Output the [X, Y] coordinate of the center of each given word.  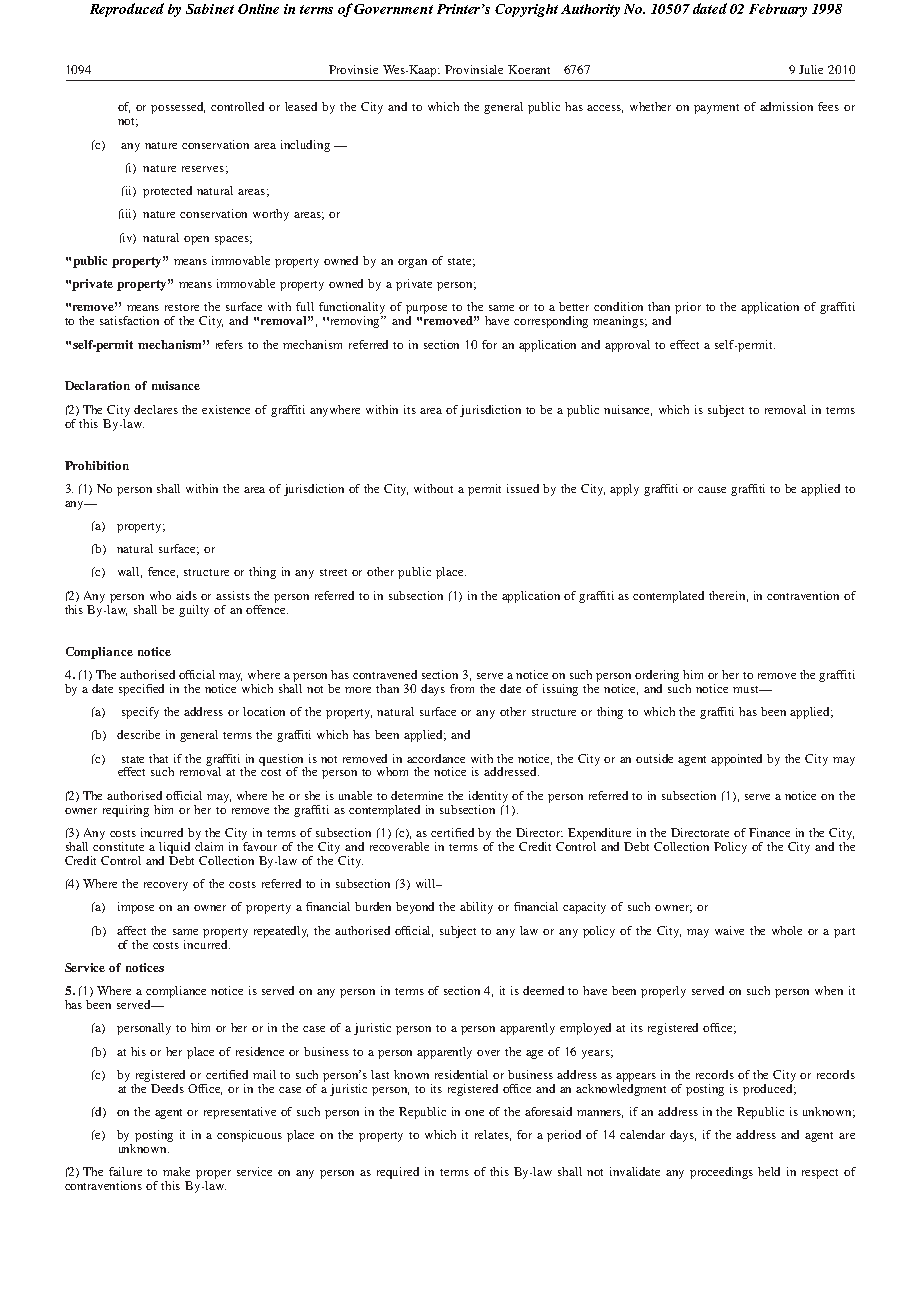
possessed [178, 108]
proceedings [721, 1173]
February [778, 10]
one [474, 1113]
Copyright [526, 10]
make [176, 1171]
